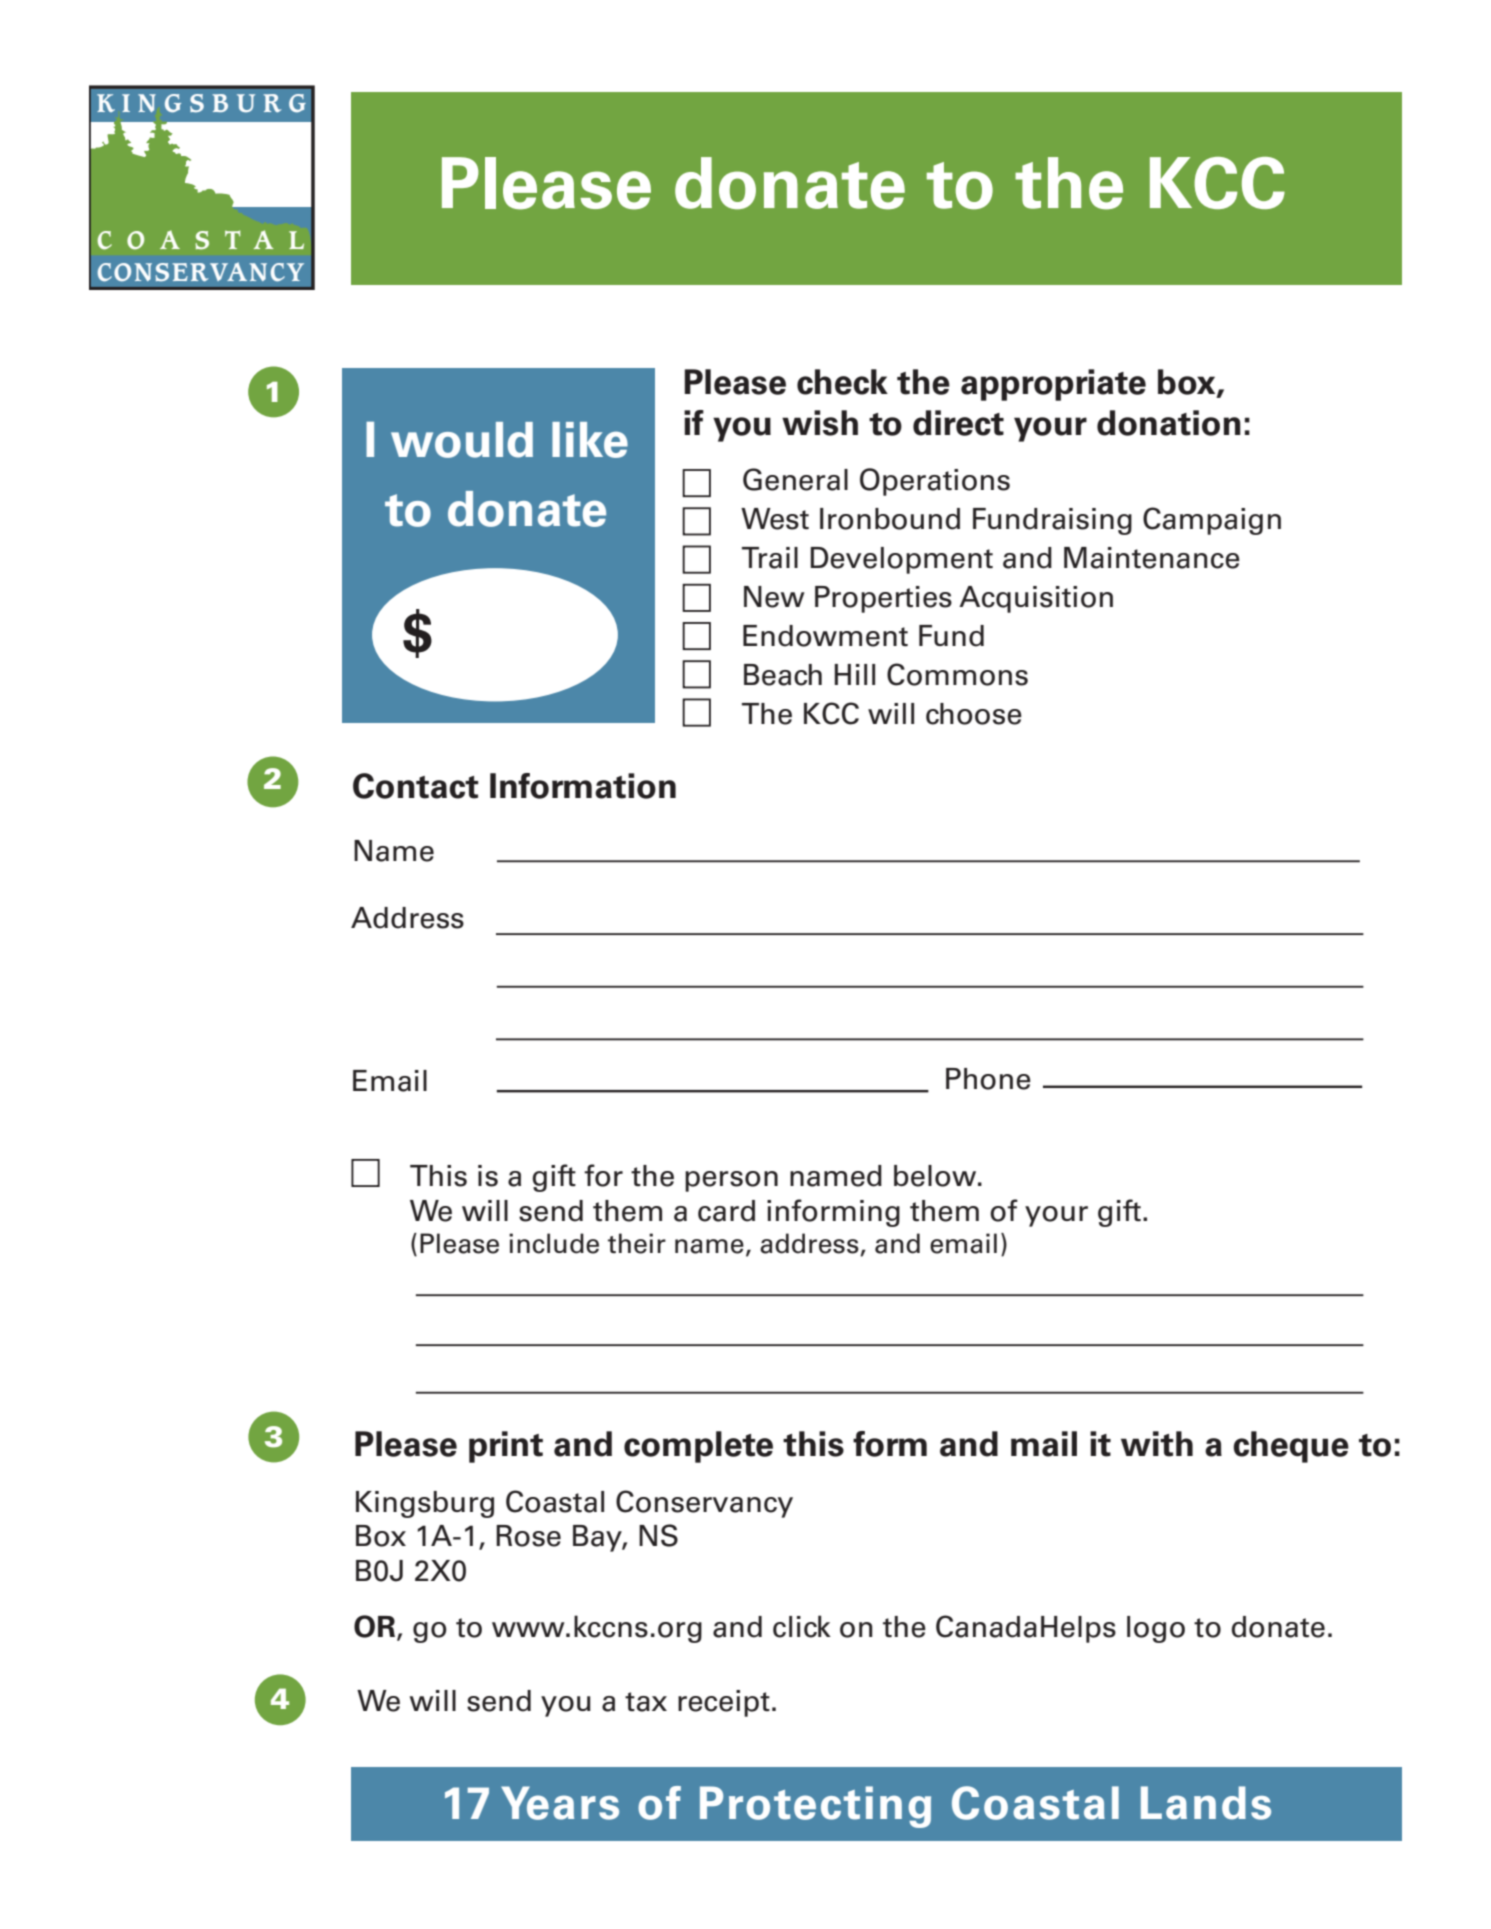 This document has width=1491, height=1929. I want to click on Years, so click(560, 1803).
